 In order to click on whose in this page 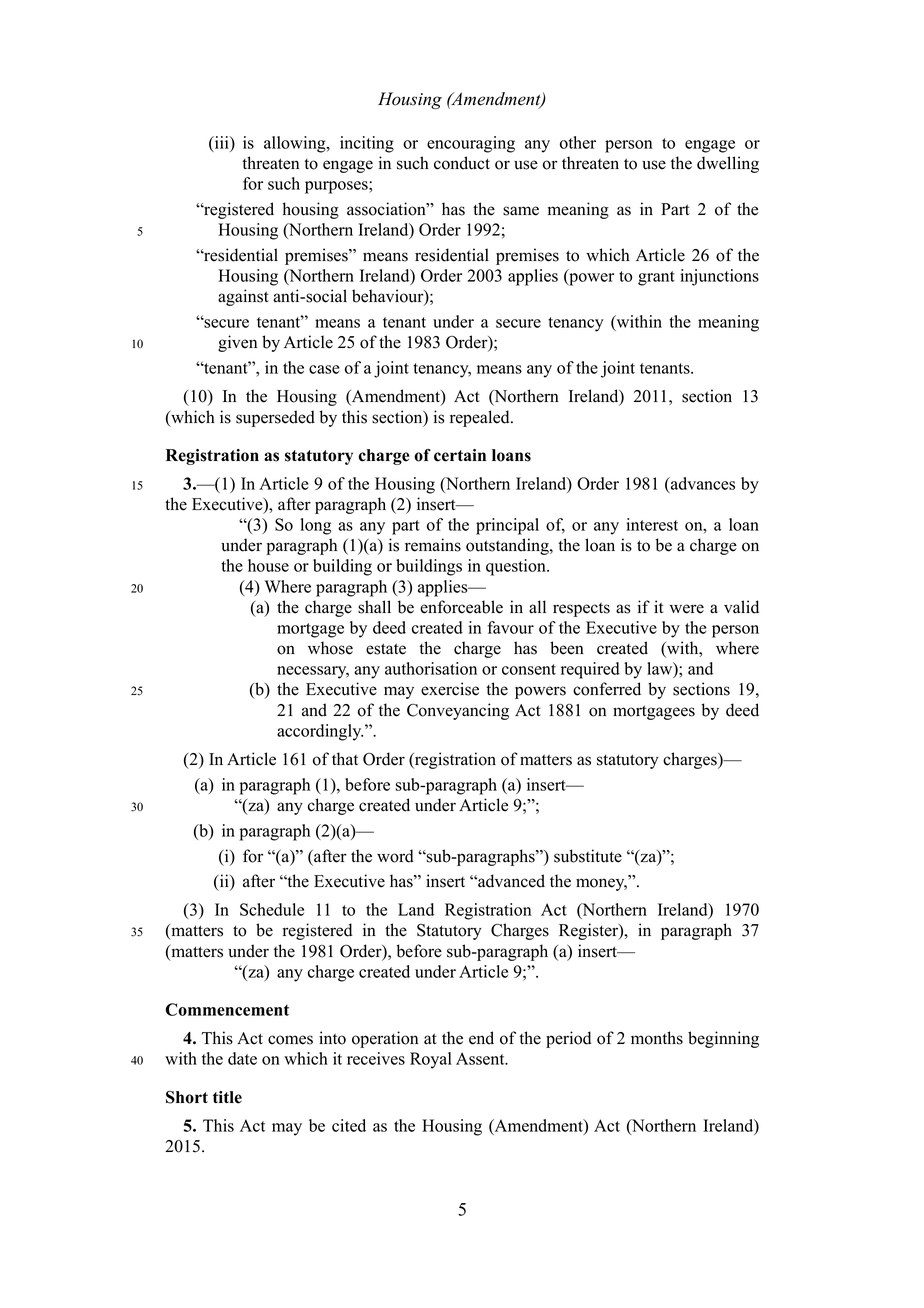, I will do `click(330, 648)`.
